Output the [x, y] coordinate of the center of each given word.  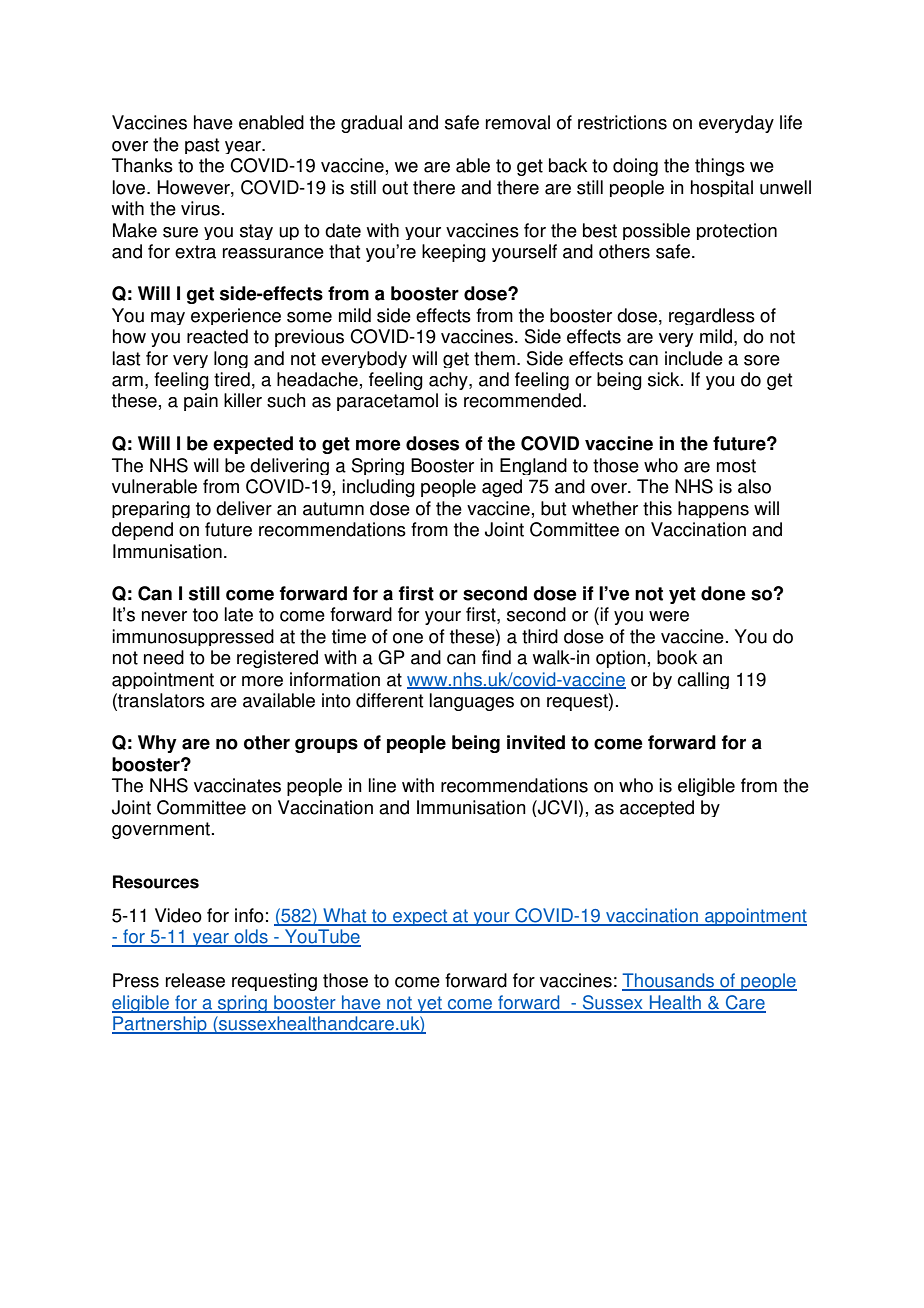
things [720, 167]
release [195, 980]
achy [449, 381]
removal [518, 122]
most [736, 466]
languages [472, 702]
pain [201, 402]
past [202, 146]
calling [703, 680]
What [345, 916]
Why [157, 744]
